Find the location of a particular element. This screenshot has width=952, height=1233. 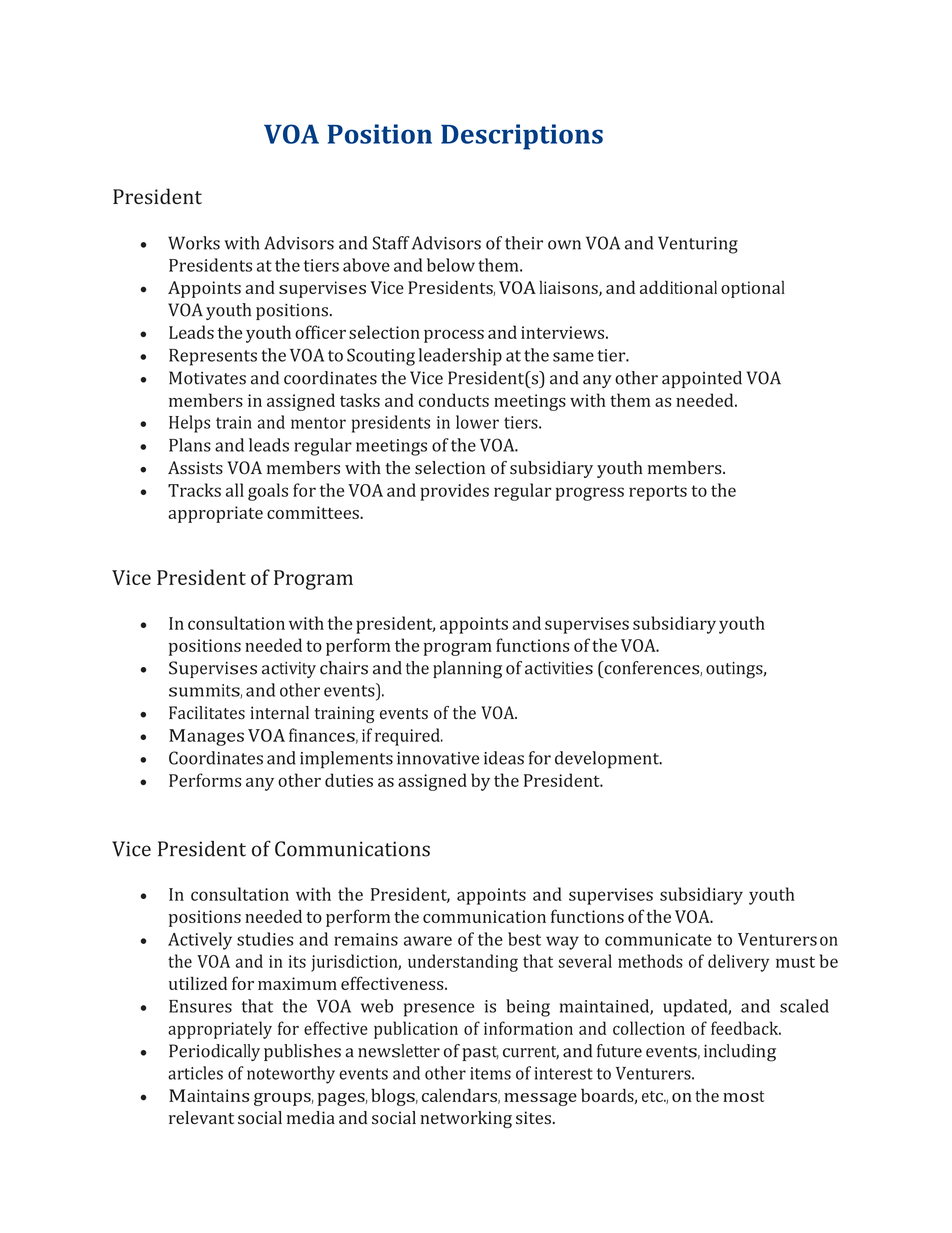

items is located at coordinates (490, 1073).
